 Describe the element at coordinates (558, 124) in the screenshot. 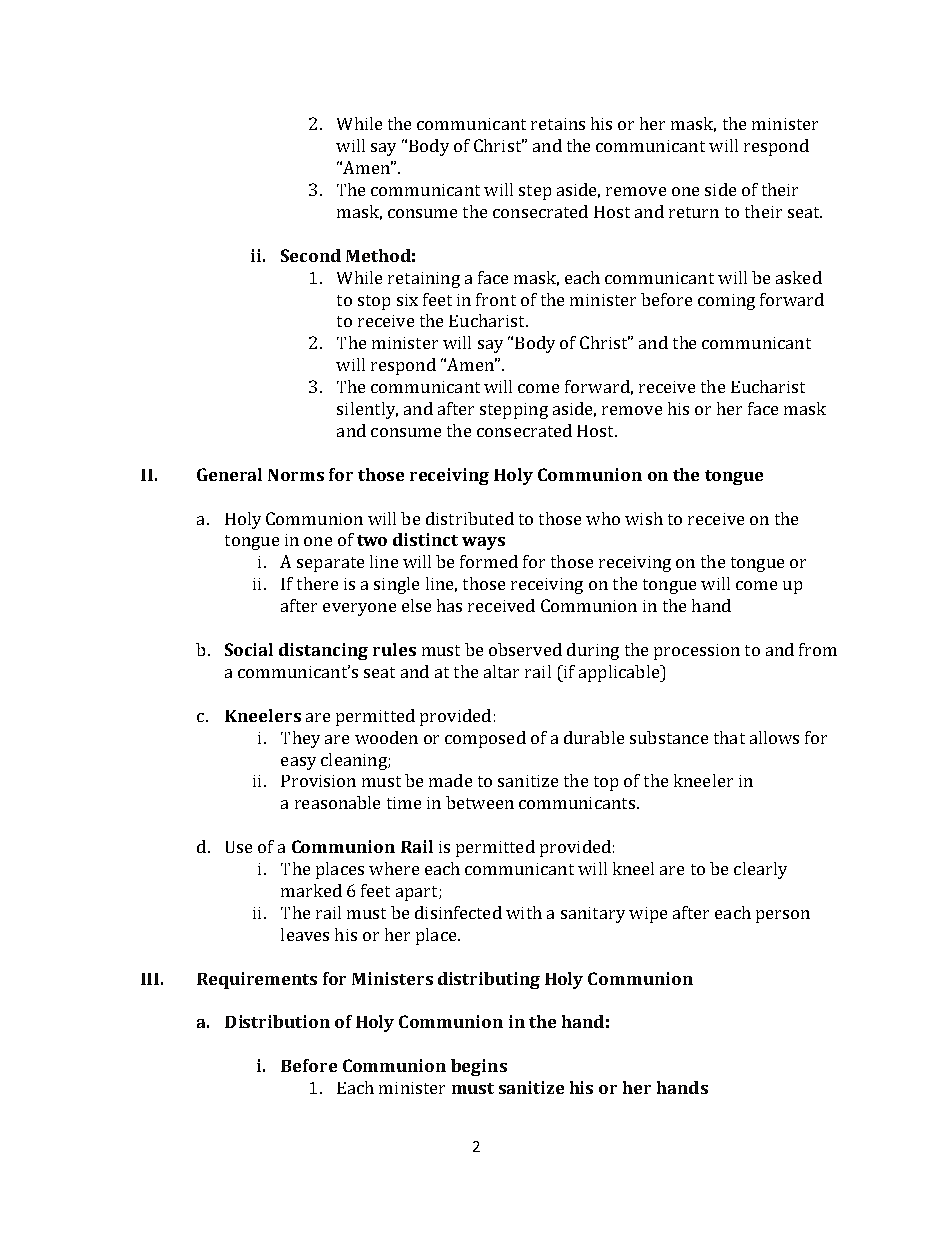

I see `retains` at that location.
